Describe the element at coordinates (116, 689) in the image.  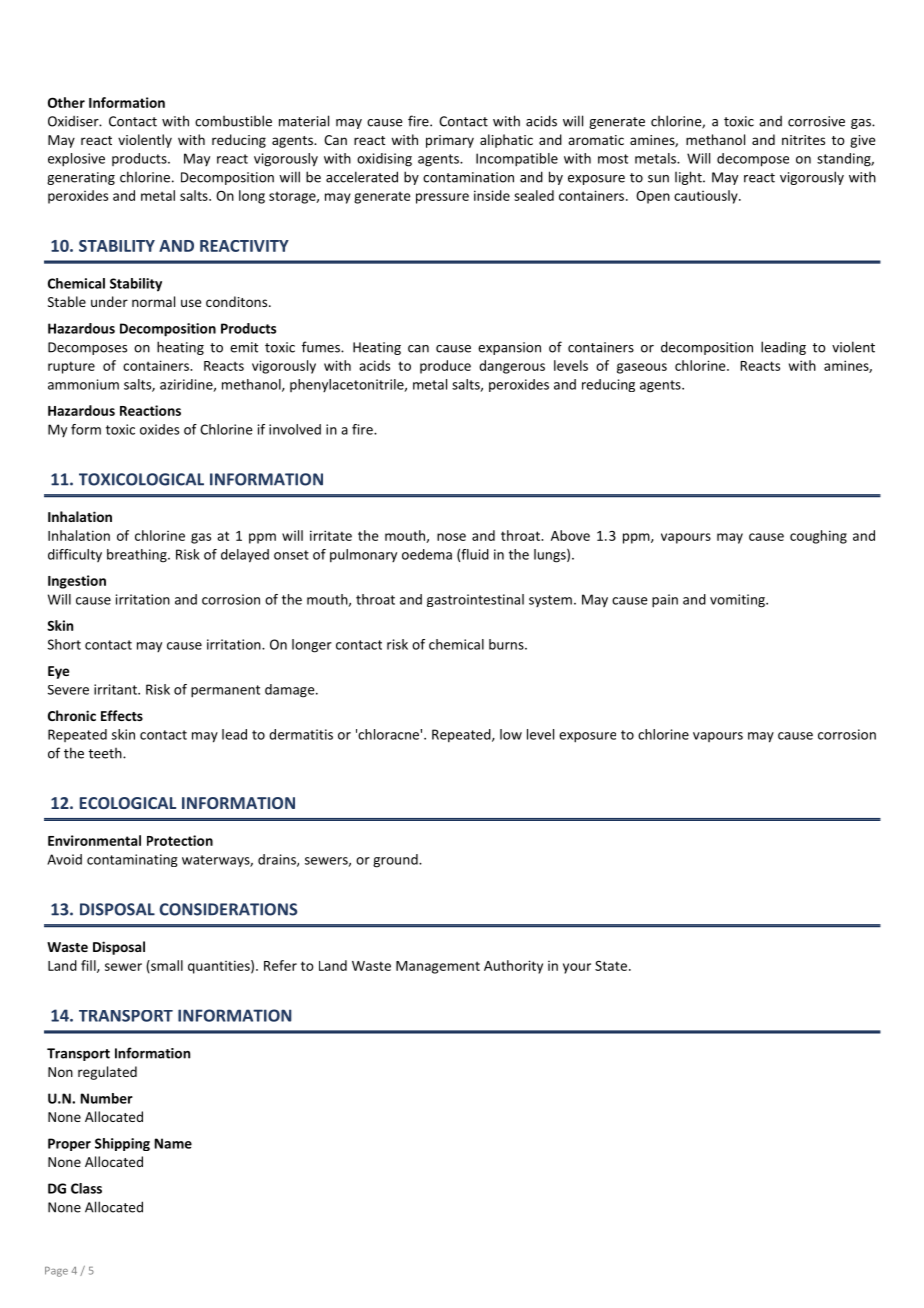
I see `irritant` at that location.
